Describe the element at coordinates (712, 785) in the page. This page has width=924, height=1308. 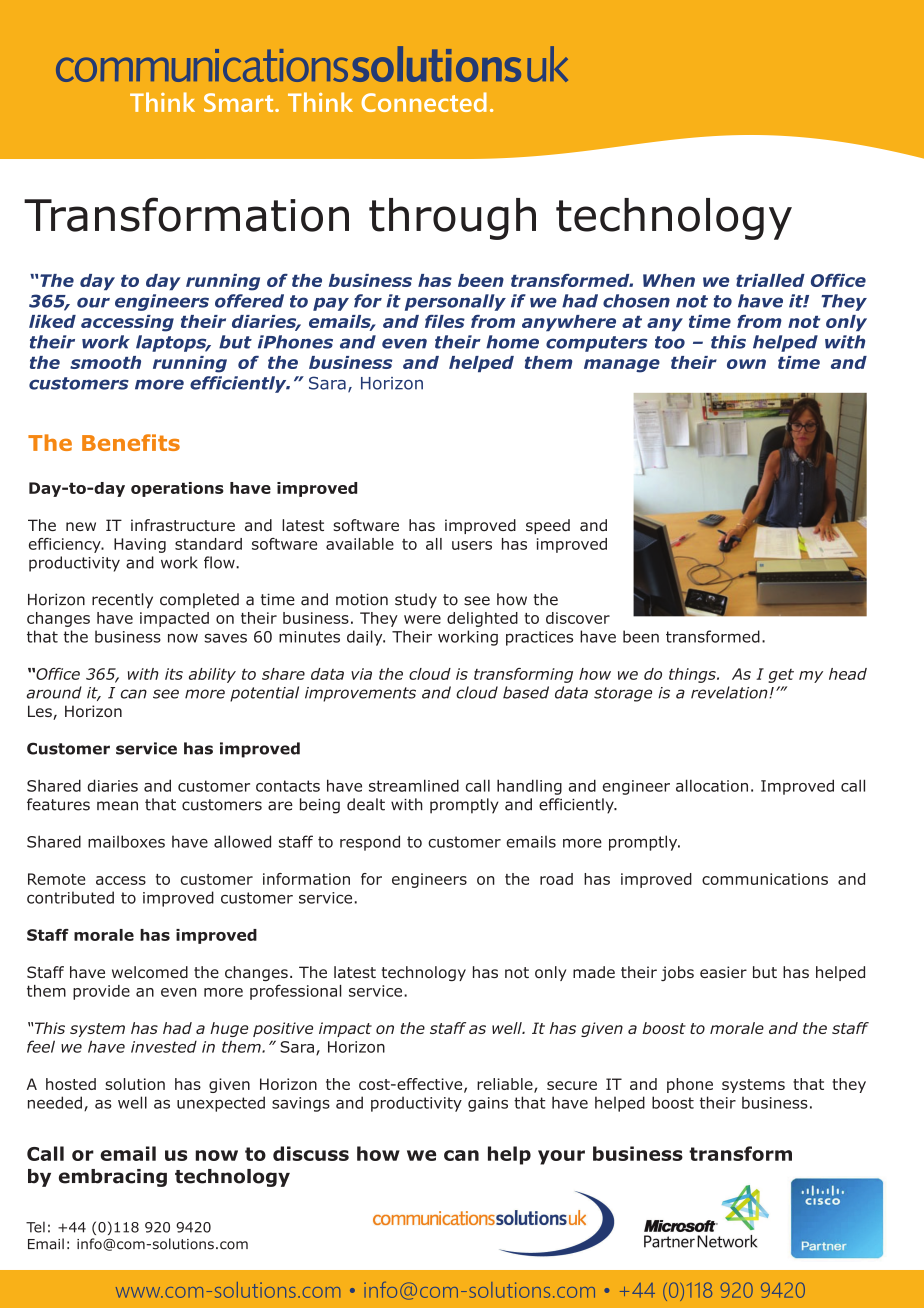
I see `allocation` at that location.
